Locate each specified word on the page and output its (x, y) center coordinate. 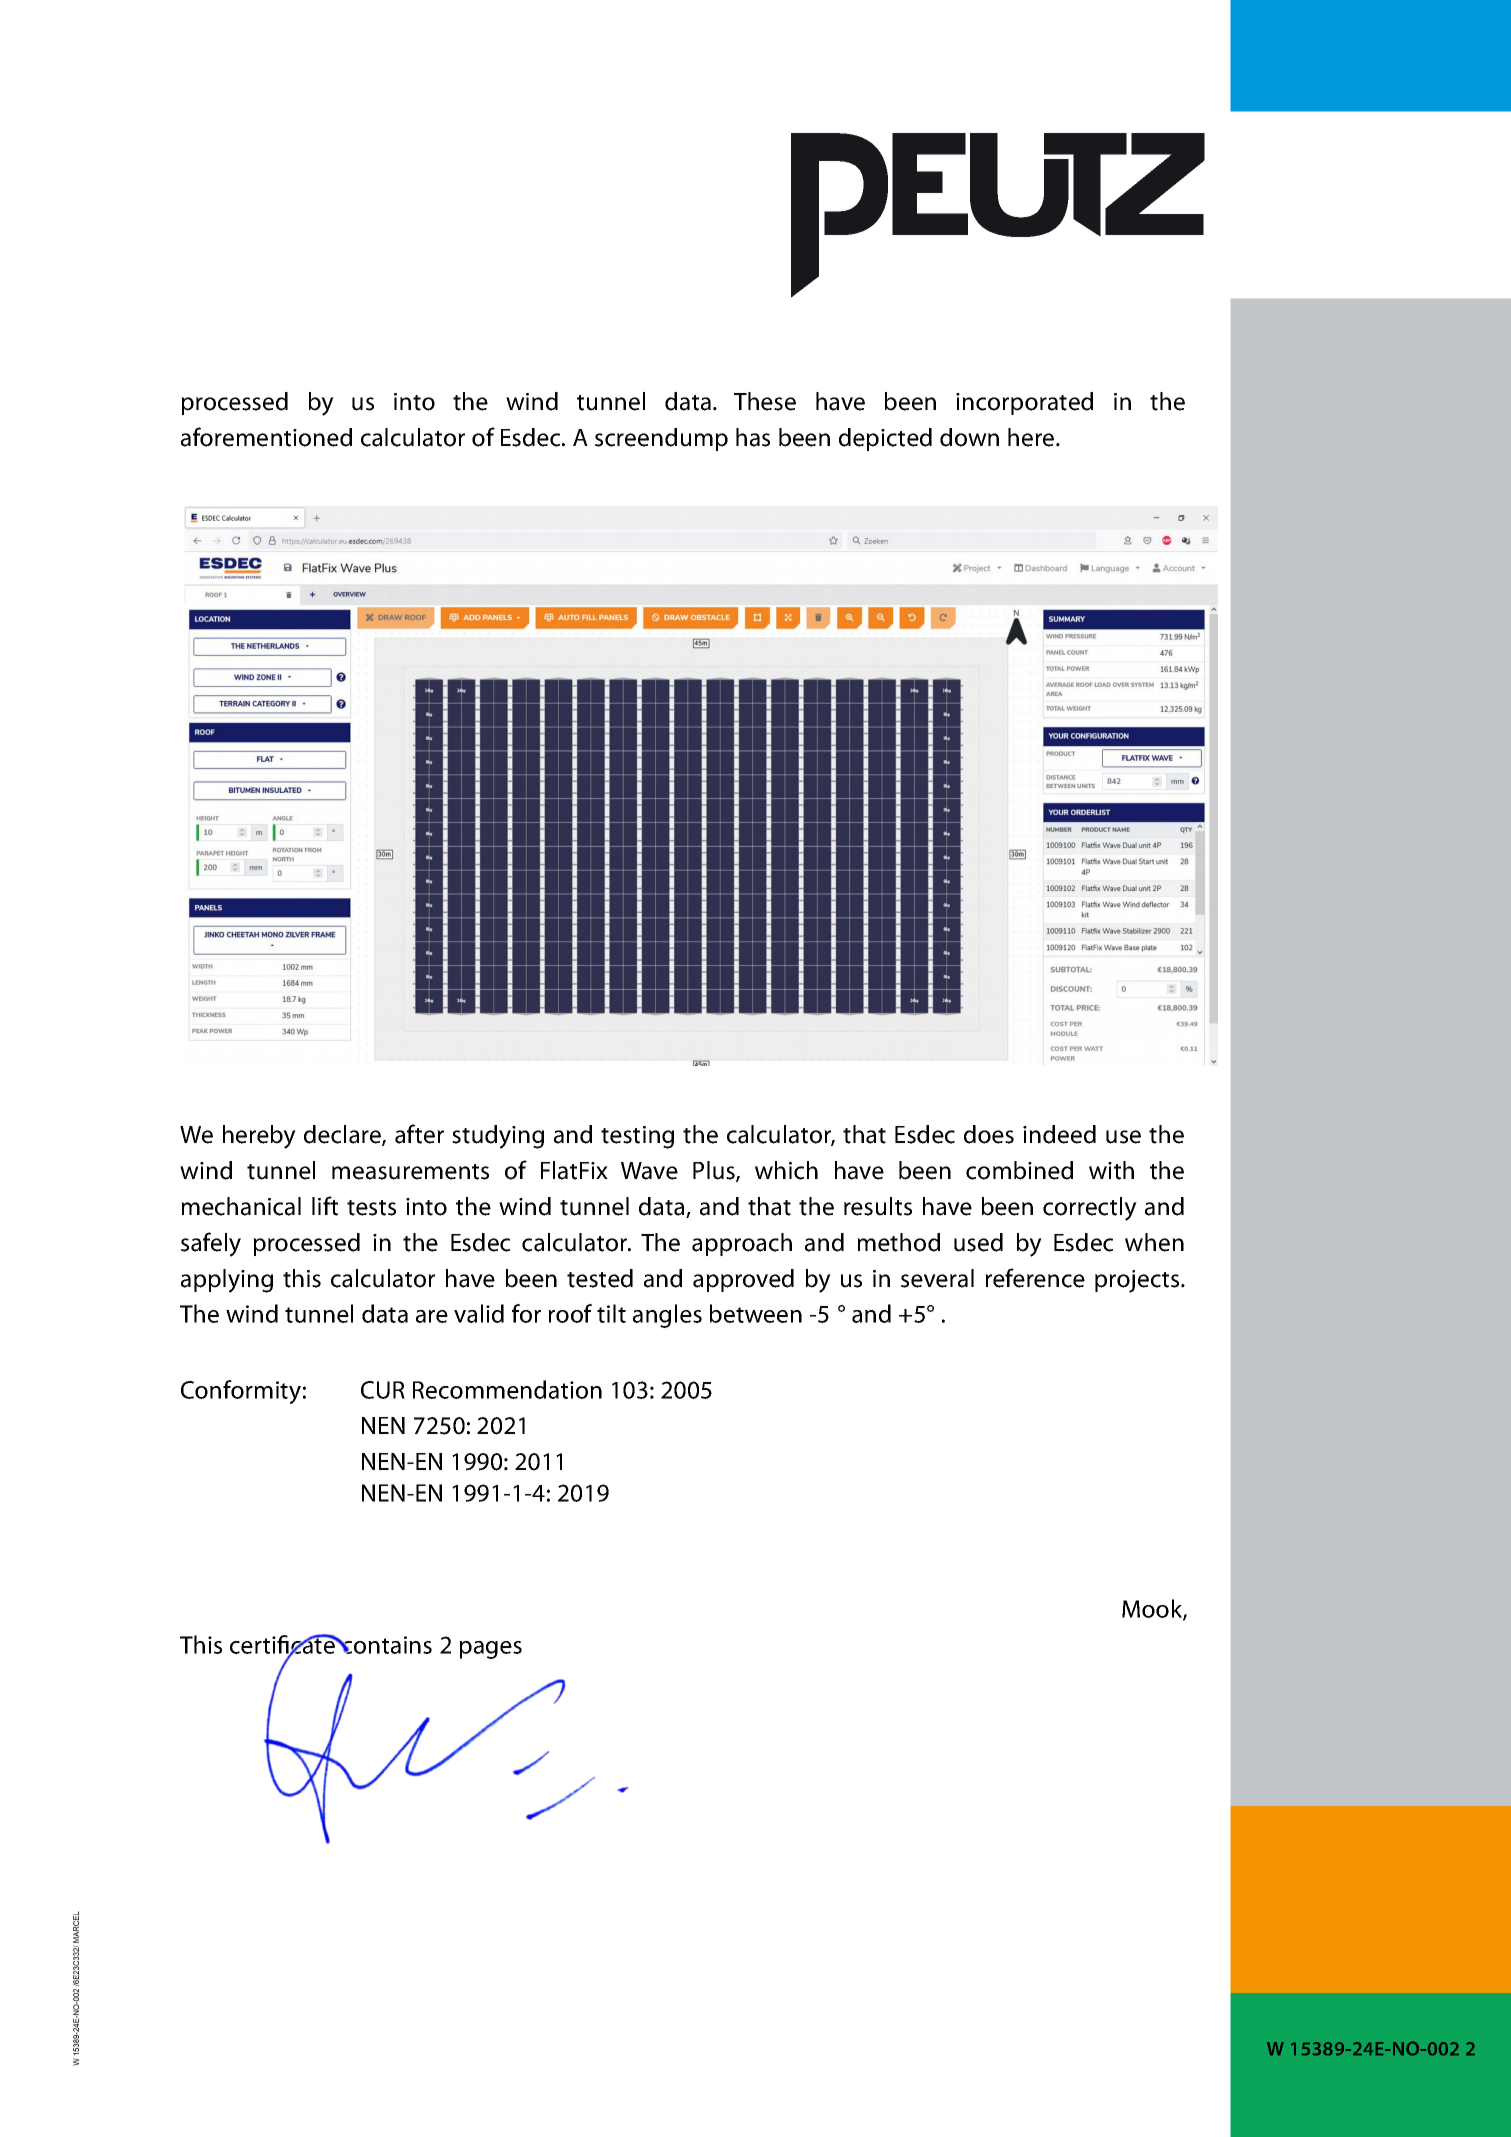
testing (637, 1137)
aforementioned (266, 437)
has (753, 437)
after (419, 1134)
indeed (1059, 1134)
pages (490, 1650)
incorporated (1024, 403)
